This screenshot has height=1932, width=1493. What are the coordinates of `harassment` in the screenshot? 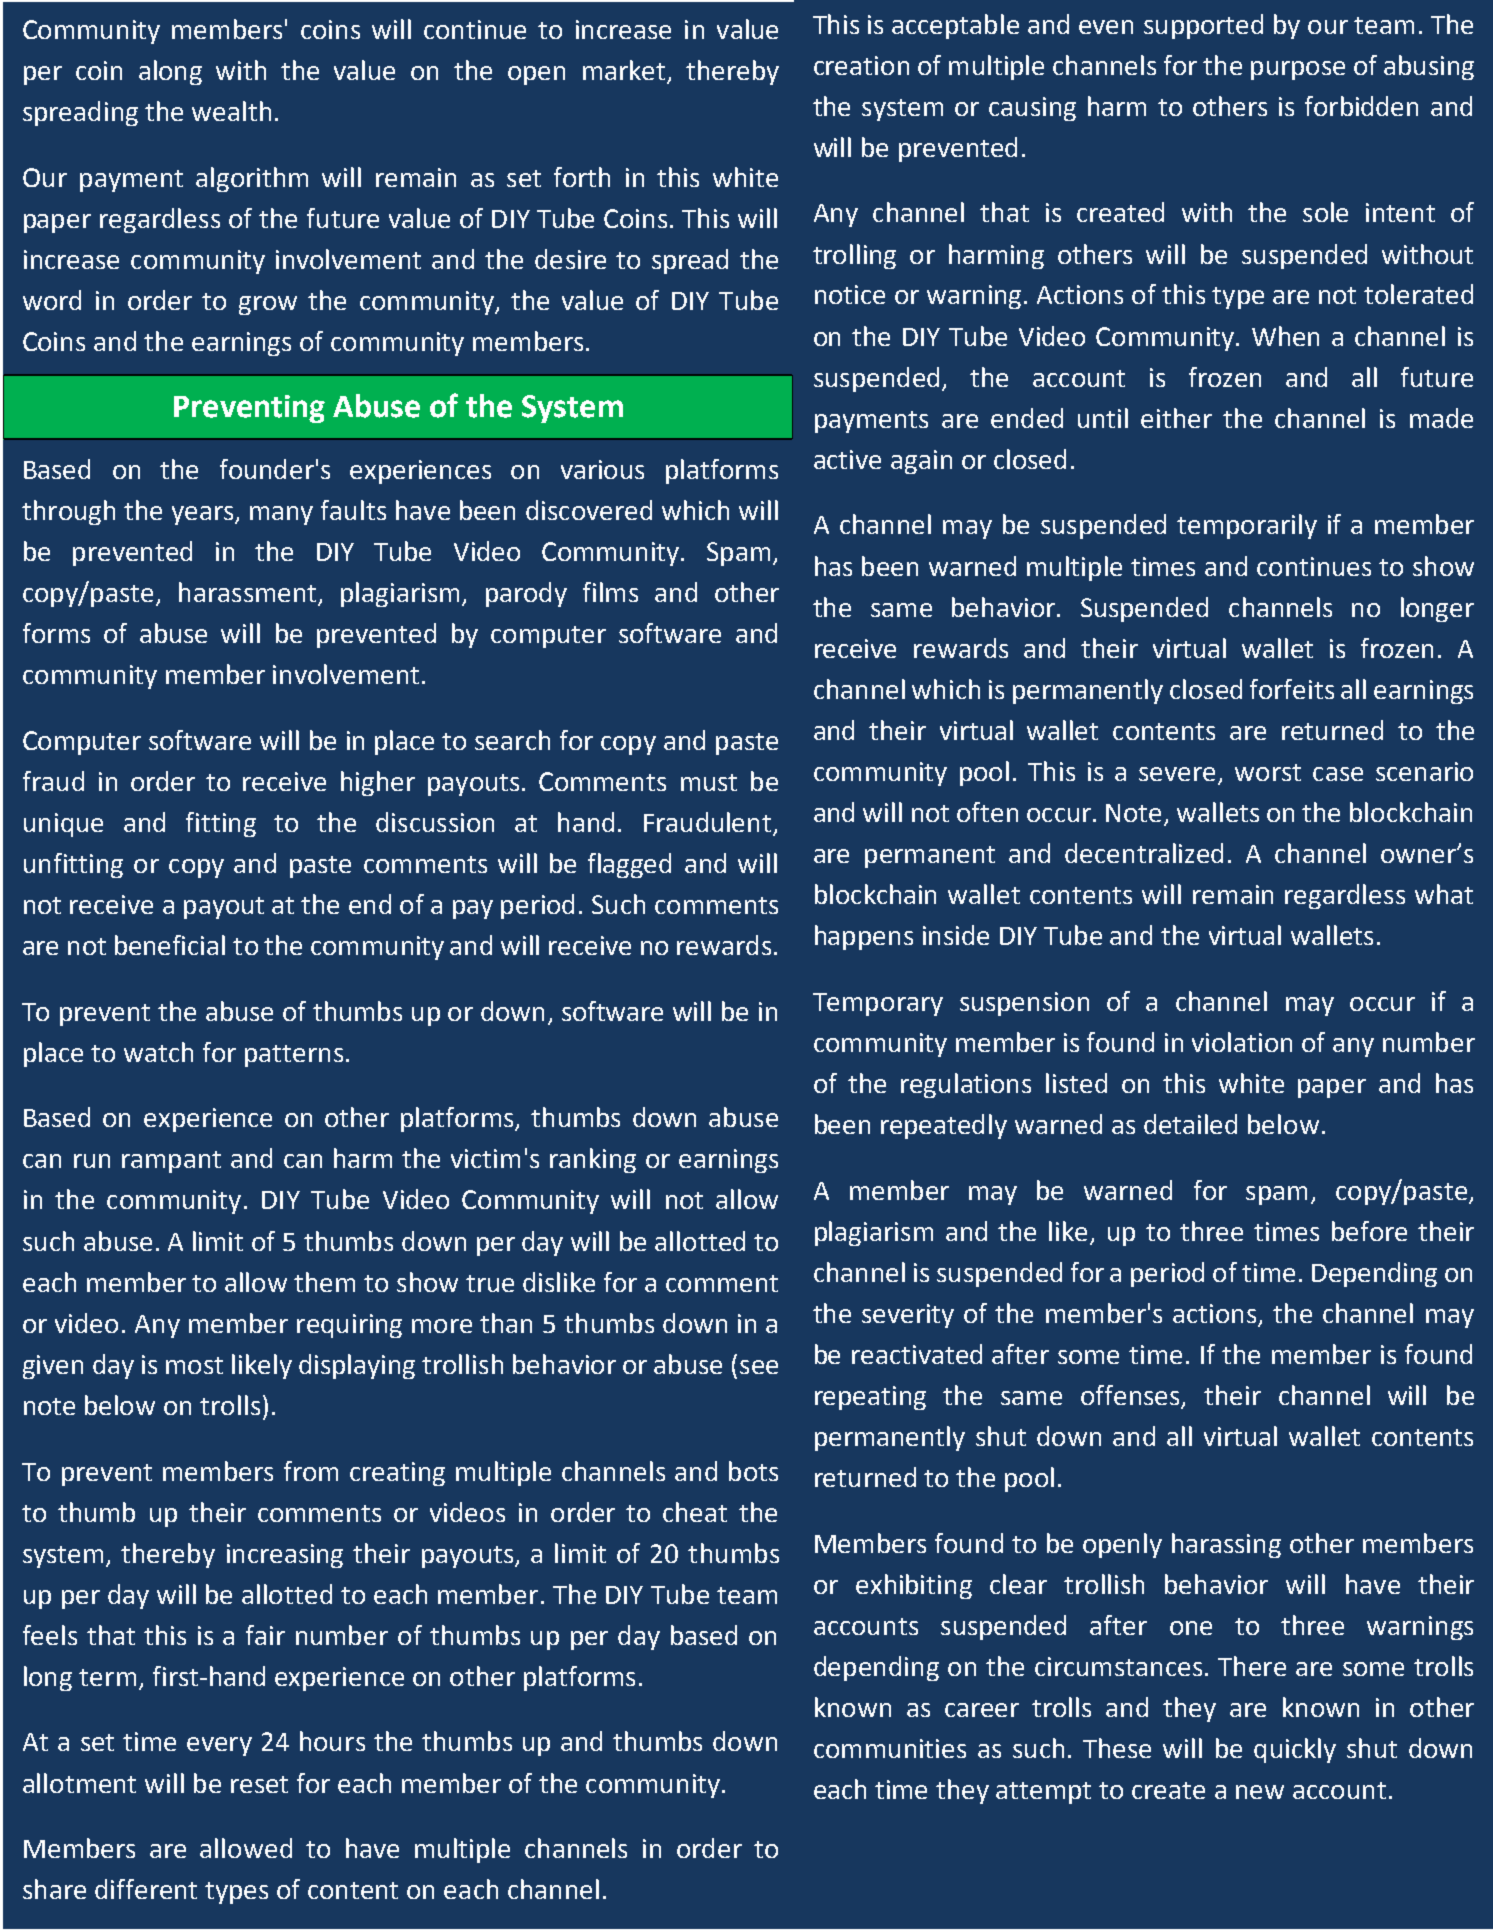 It's located at (247, 592).
